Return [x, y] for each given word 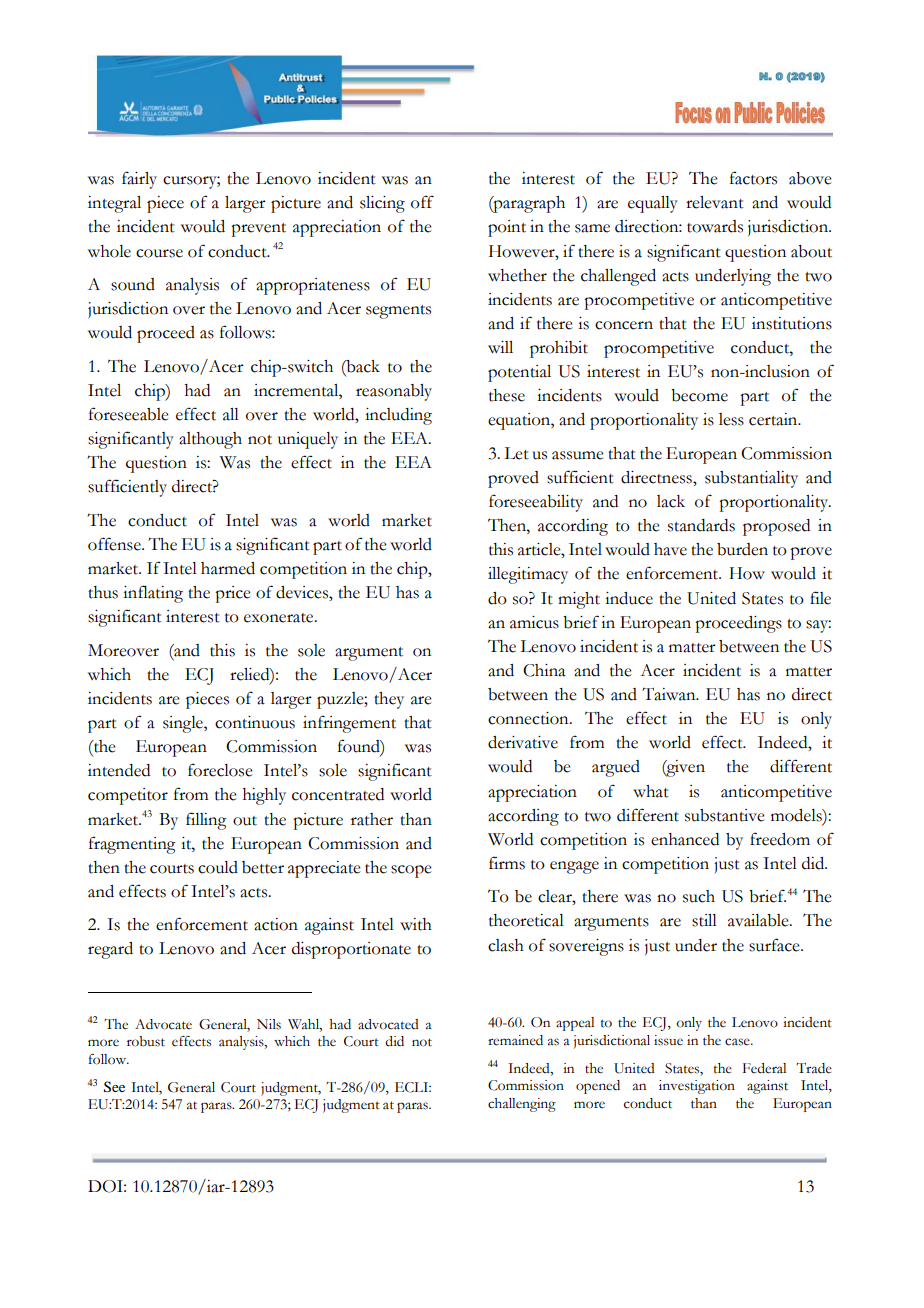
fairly [139, 180]
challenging [522, 1105]
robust [146, 1041]
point [507, 228]
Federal [764, 1068]
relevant [715, 202]
